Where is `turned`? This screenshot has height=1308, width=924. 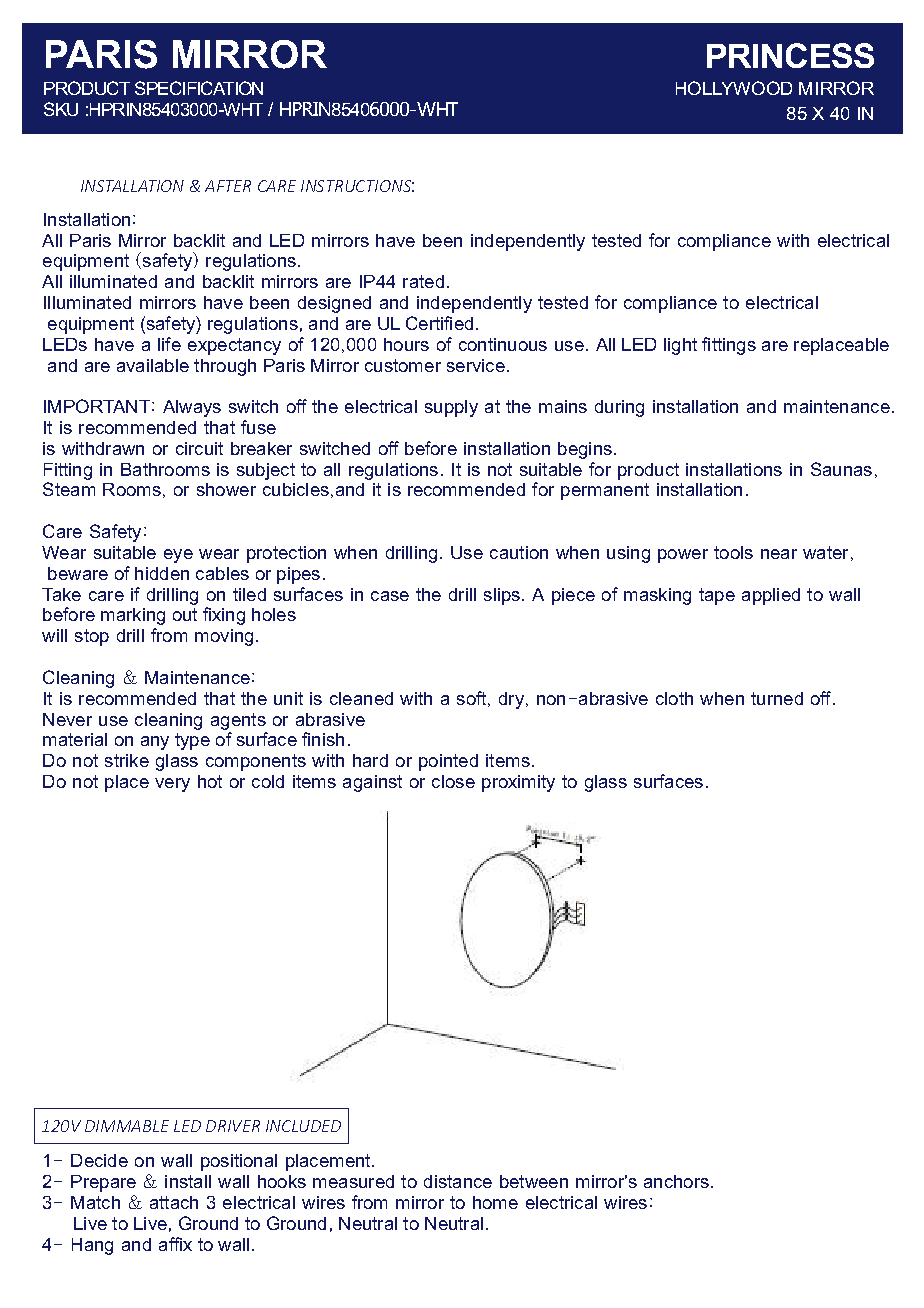 turned is located at coordinates (777, 698).
